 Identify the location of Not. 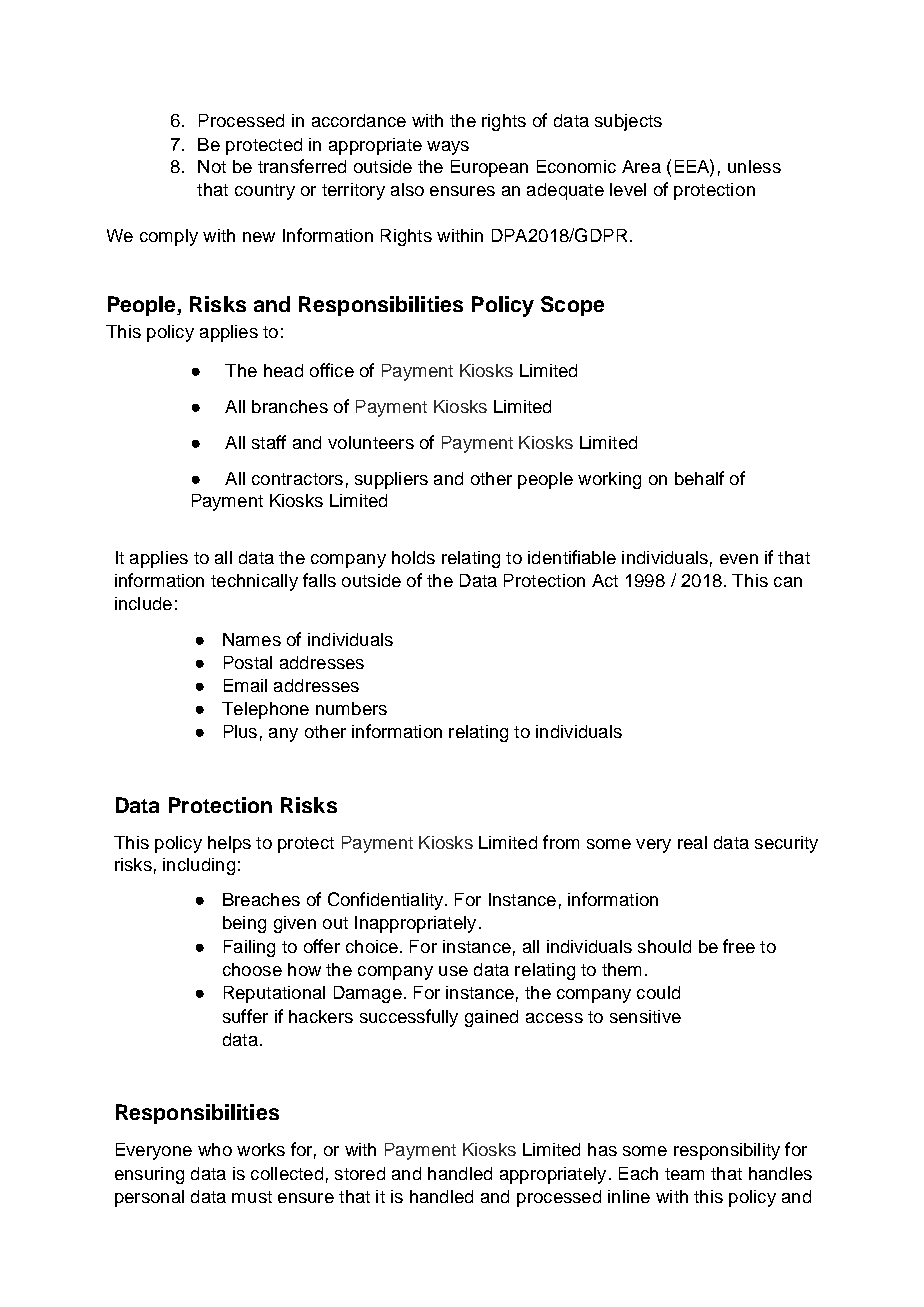
(212, 166).
